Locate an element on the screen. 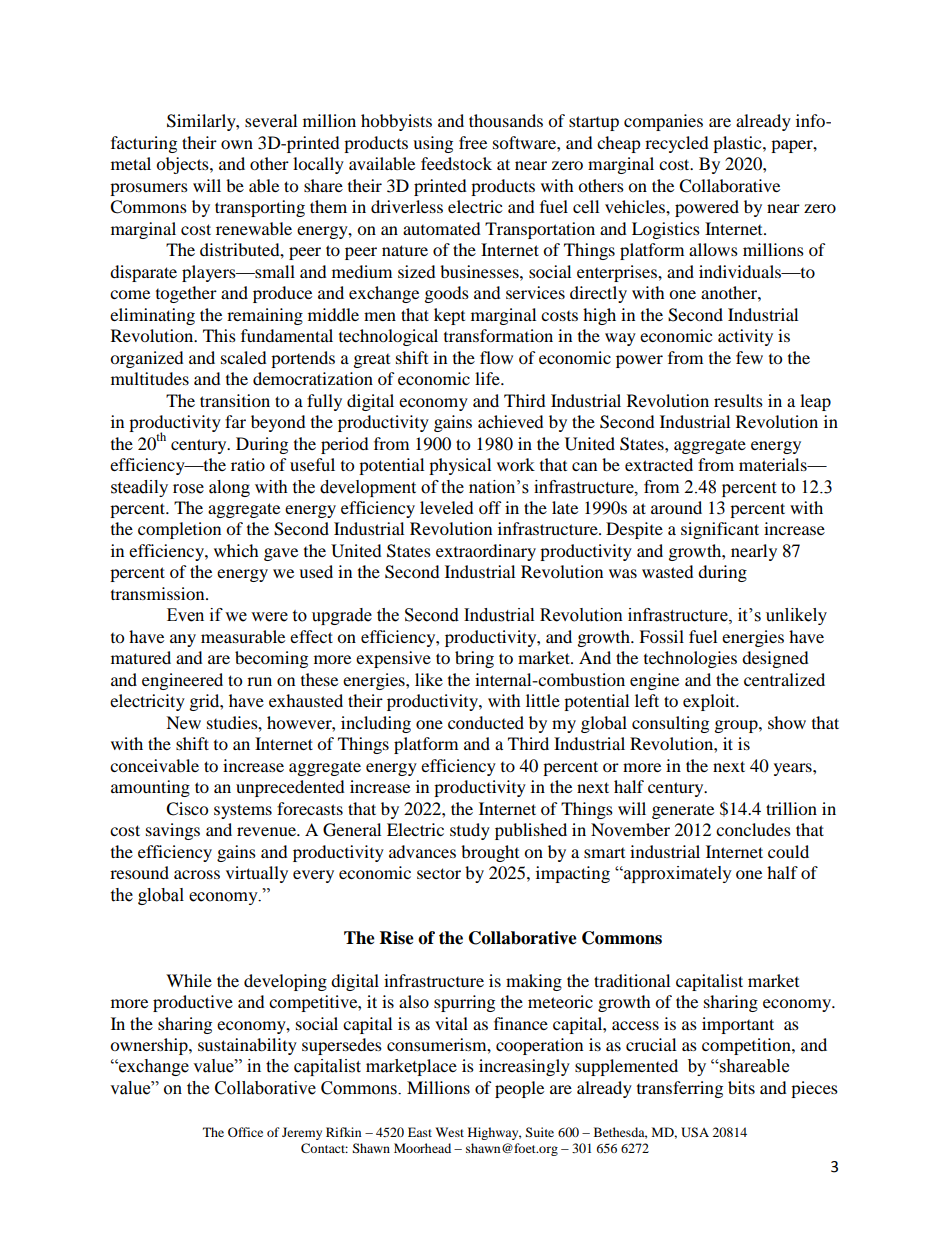 Image resolution: width=952 pixels, height=1233 pixels. life is located at coordinates (488, 378).
